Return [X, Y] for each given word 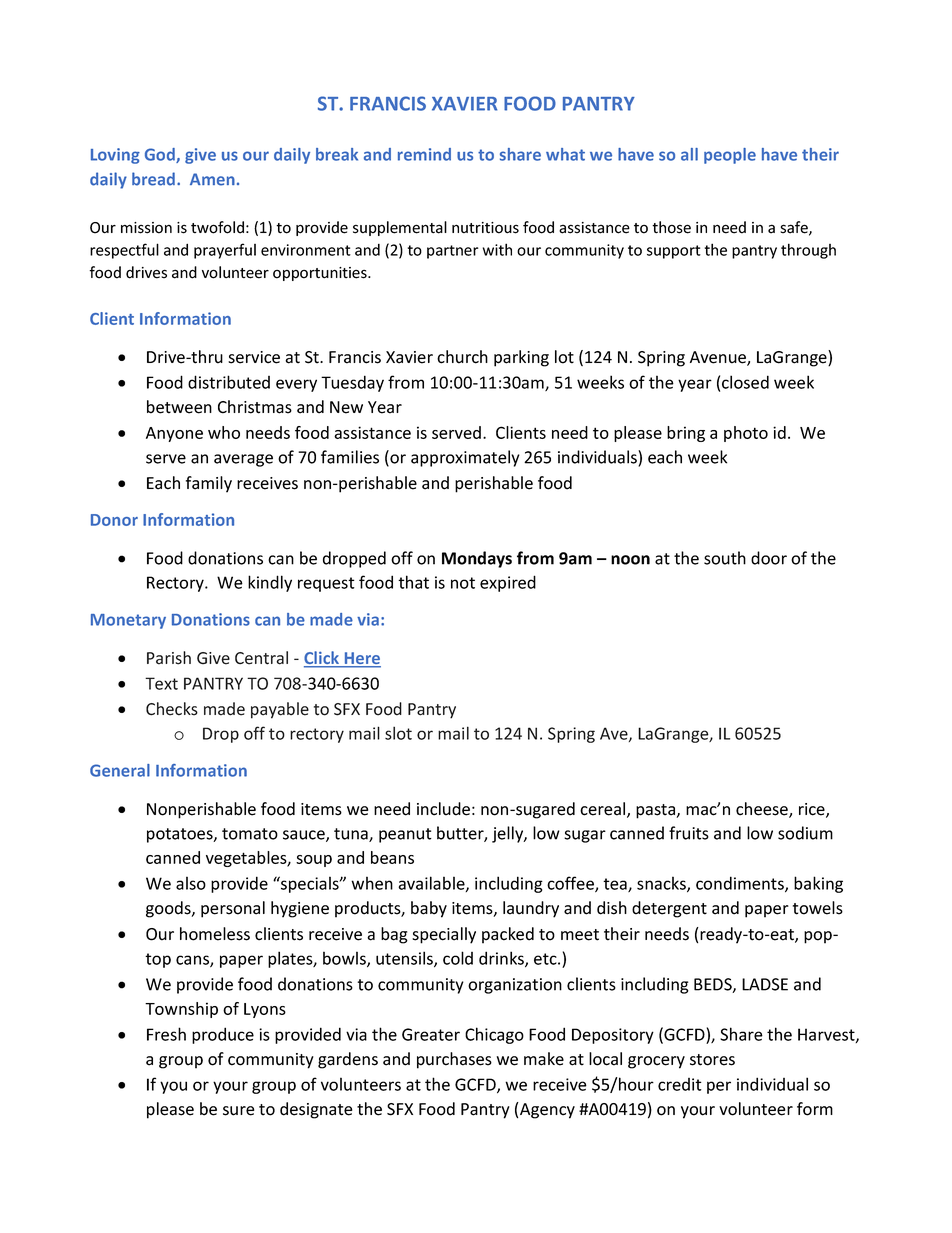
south [725, 558]
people [730, 156]
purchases [454, 1060]
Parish [169, 658]
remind [424, 154]
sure [238, 1111]
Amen [212, 179]
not [463, 583]
